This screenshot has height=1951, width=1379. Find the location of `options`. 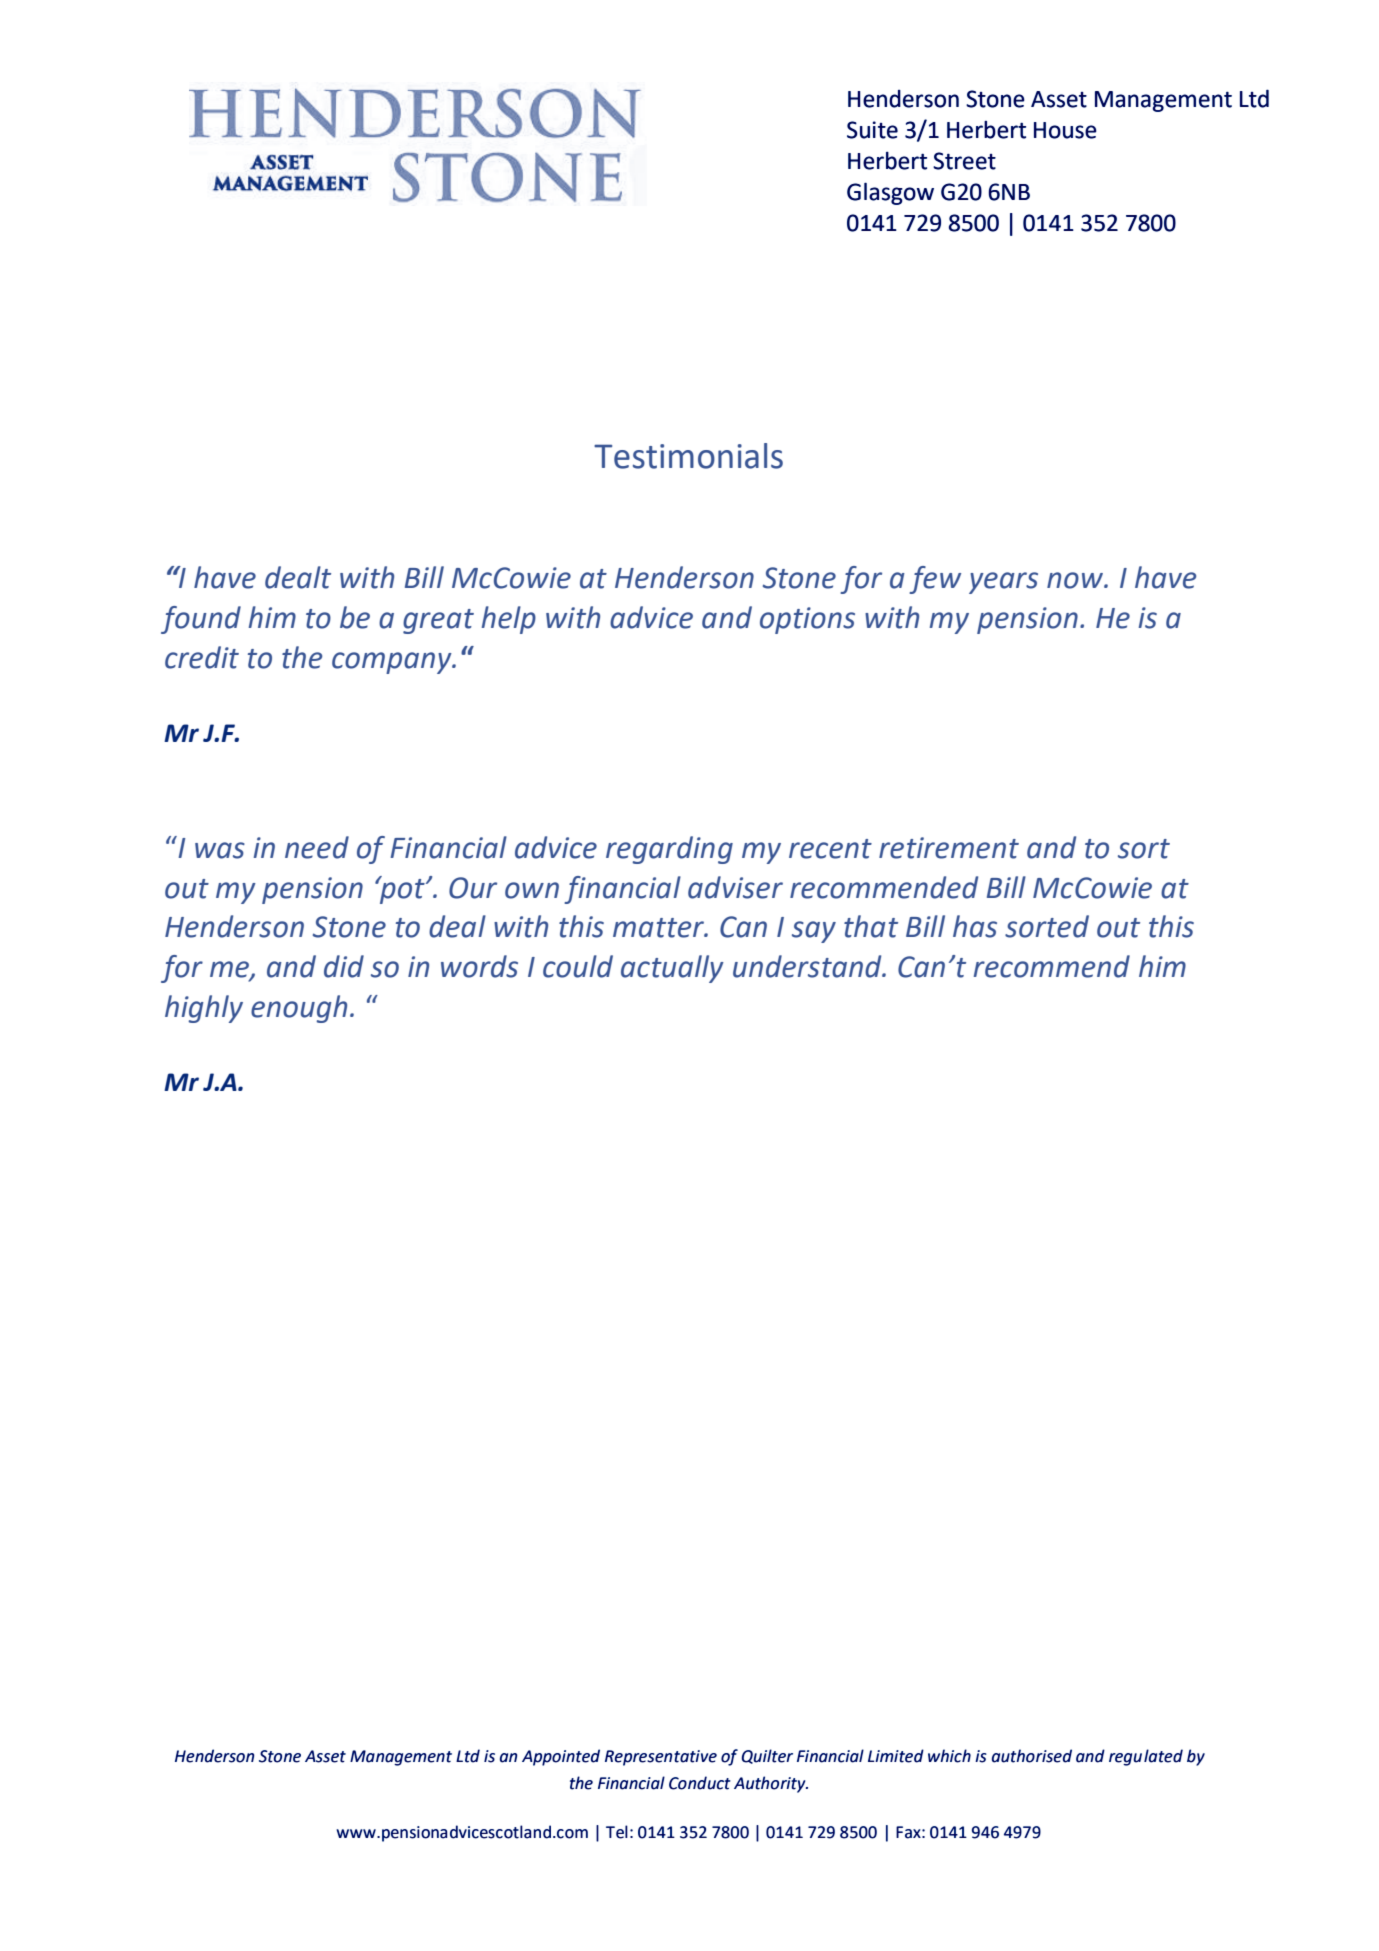

options is located at coordinates (807, 620).
